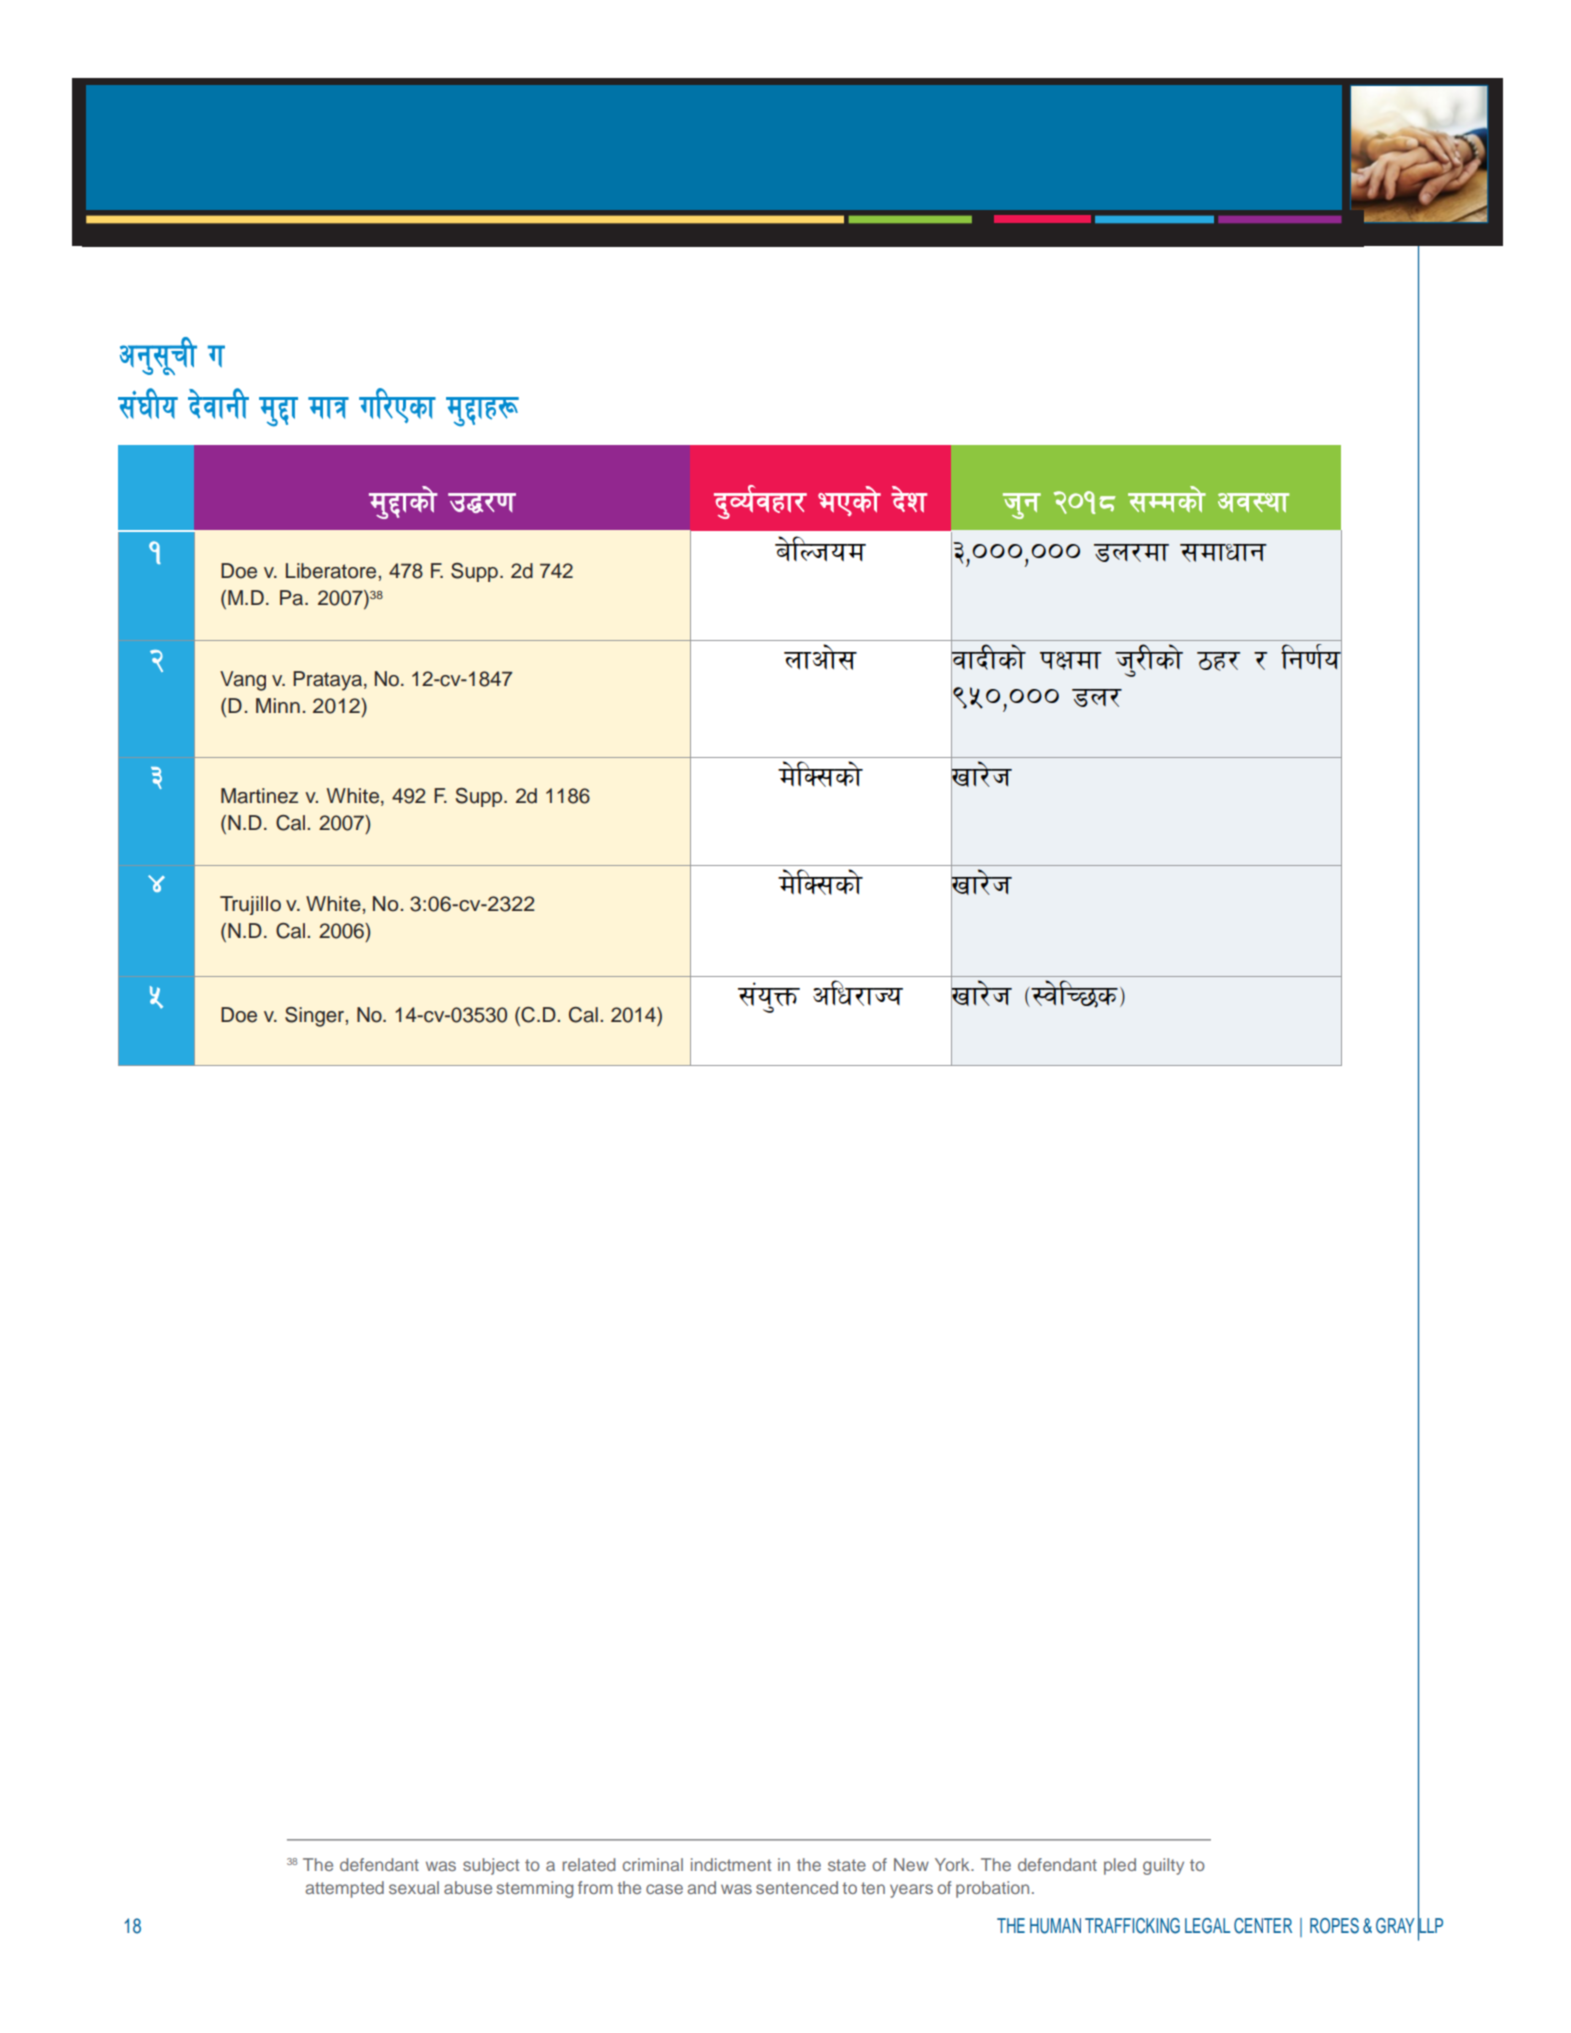  Describe the element at coordinates (414, 1887) in the screenshot. I see `sexual` at that location.
